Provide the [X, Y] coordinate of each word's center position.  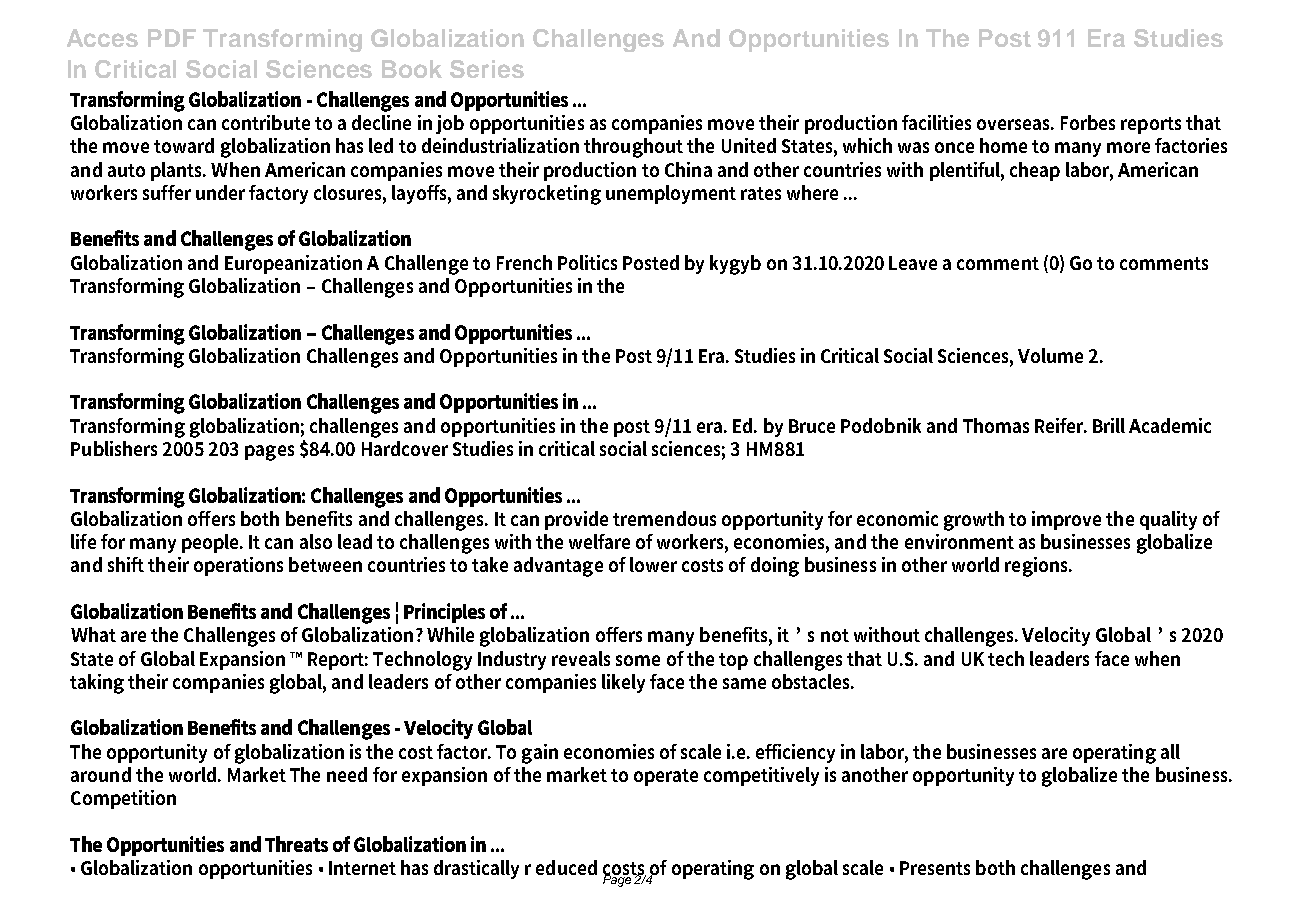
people [212, 543]
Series [487, 69]
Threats [296, 844]
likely [623, 683]
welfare [599, 541]
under [220, 192]
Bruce [812, 426]
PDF [172, 38]
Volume [1050, 355]
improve [1066, 520]
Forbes [1088, 122]
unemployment [671, 194]
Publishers [114, 448]
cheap [1035, 171]
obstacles [812, 681]
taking [97, 684]
